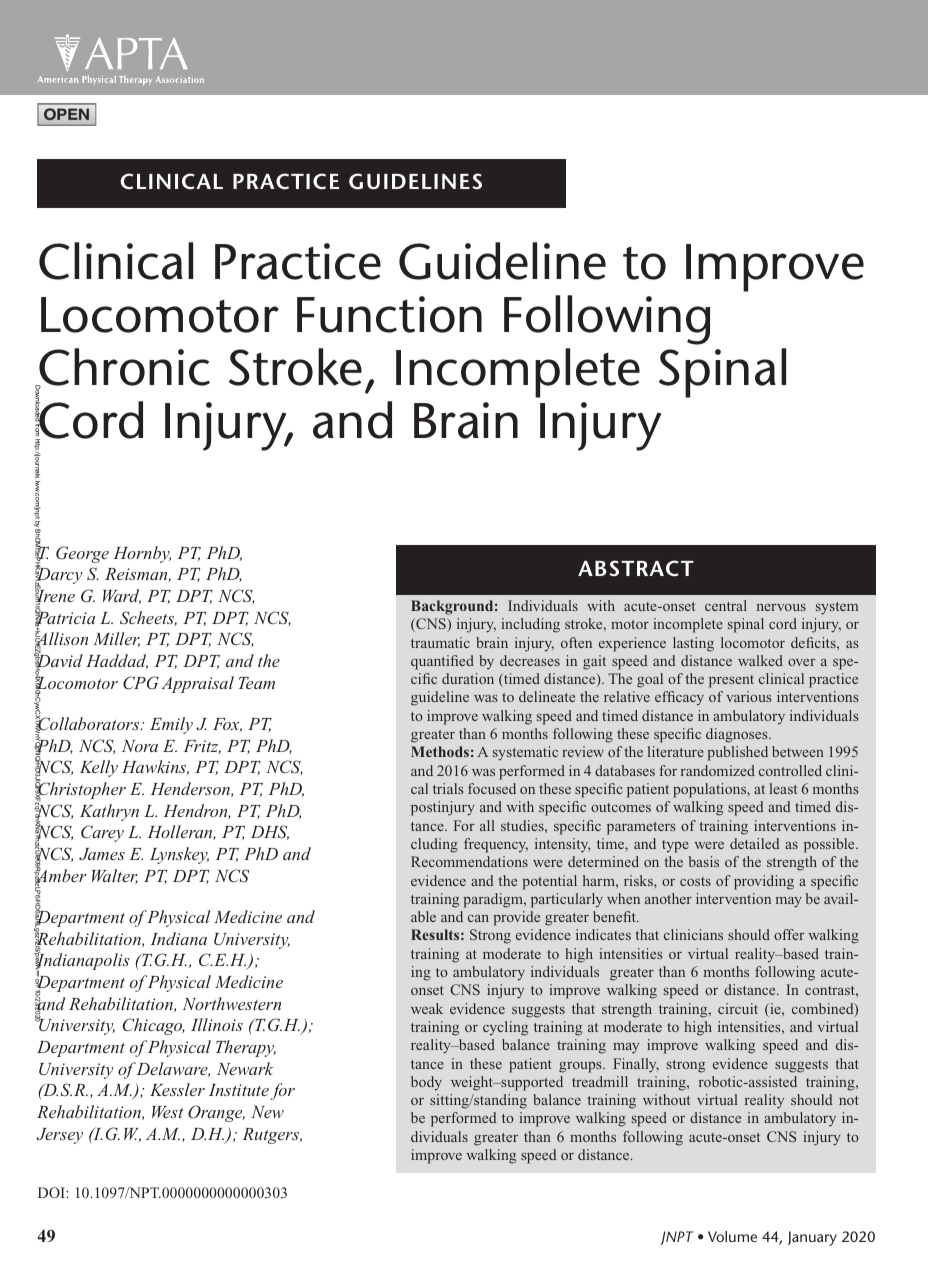  Describe the element at coordinates (426, 1083) in the page. I see `body` at that location.
